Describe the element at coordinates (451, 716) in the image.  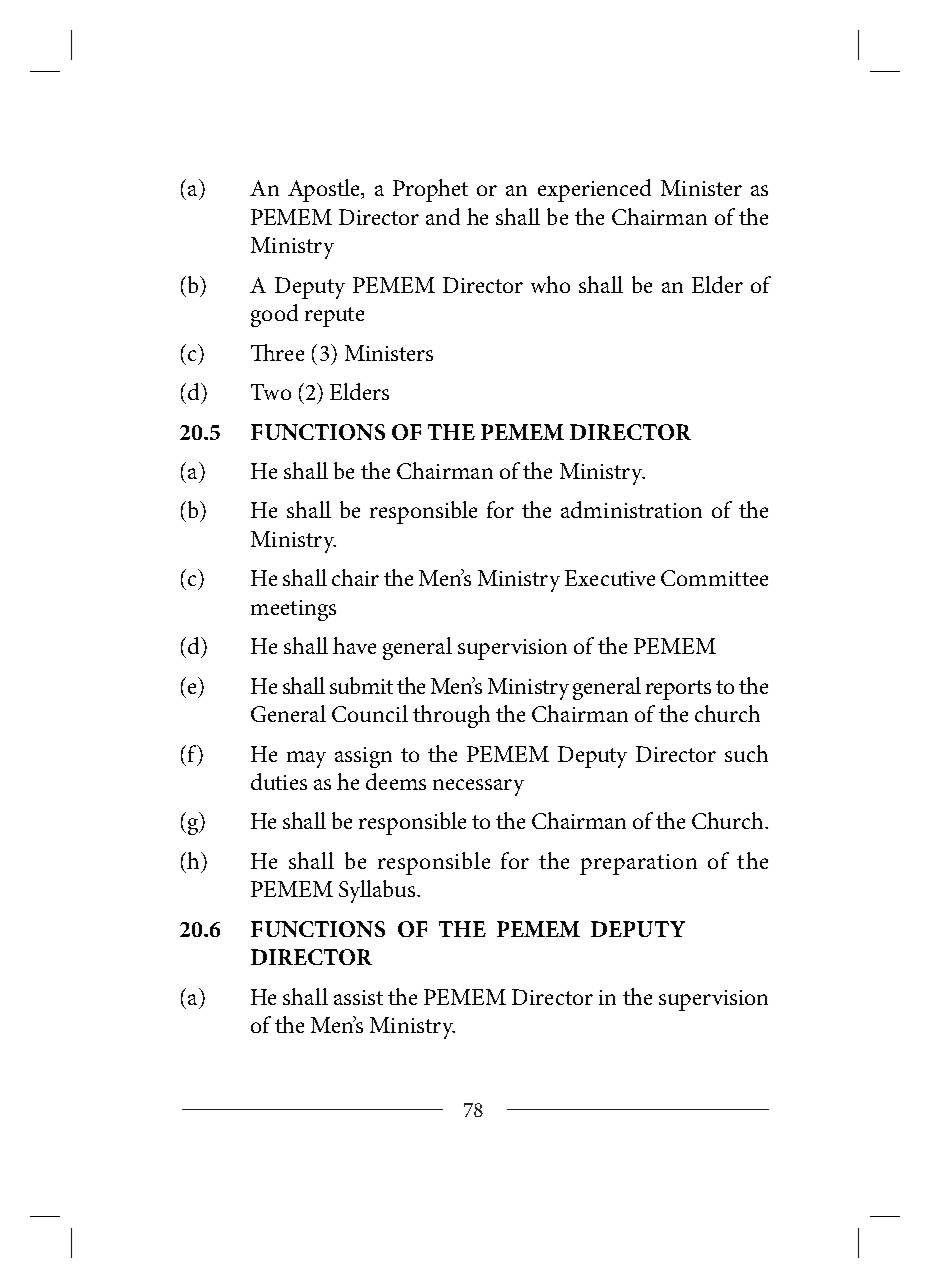
I see `through` at that location.
